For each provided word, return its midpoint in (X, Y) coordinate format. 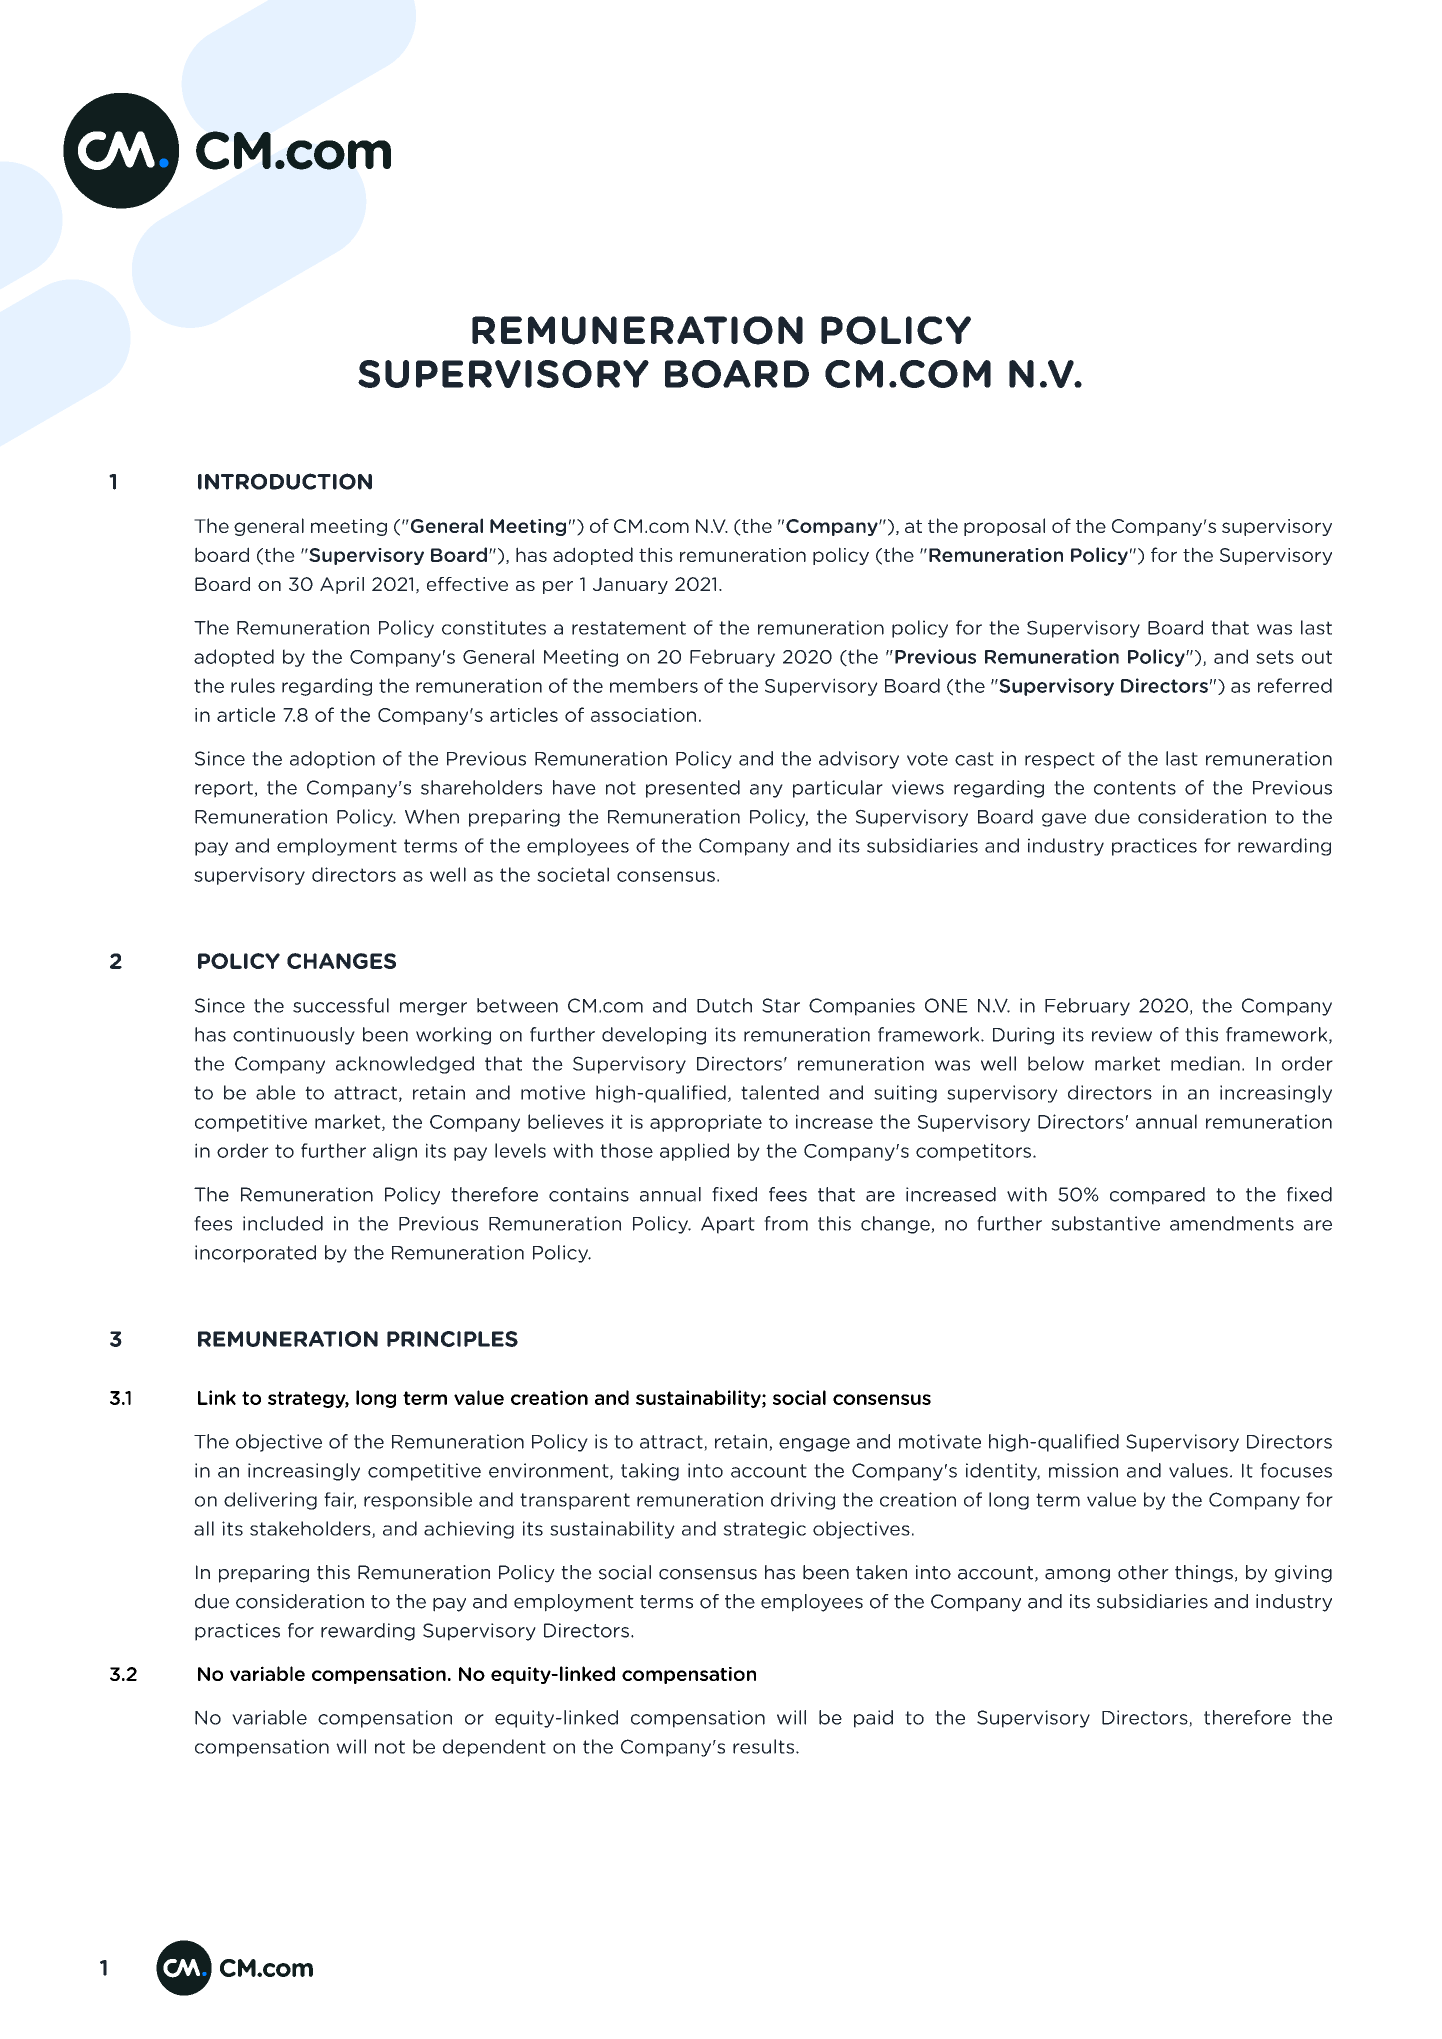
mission (1083, 1470)
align (395, 1152)
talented (780, 1092)
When (432, 816)
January (630, 585)
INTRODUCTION (285, 481)
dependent (494, 1748)
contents (1135, 788)
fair (340, 1500)
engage (814, 1445)
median (1205, 1063)
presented (693, 789)
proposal (1004, 527)
